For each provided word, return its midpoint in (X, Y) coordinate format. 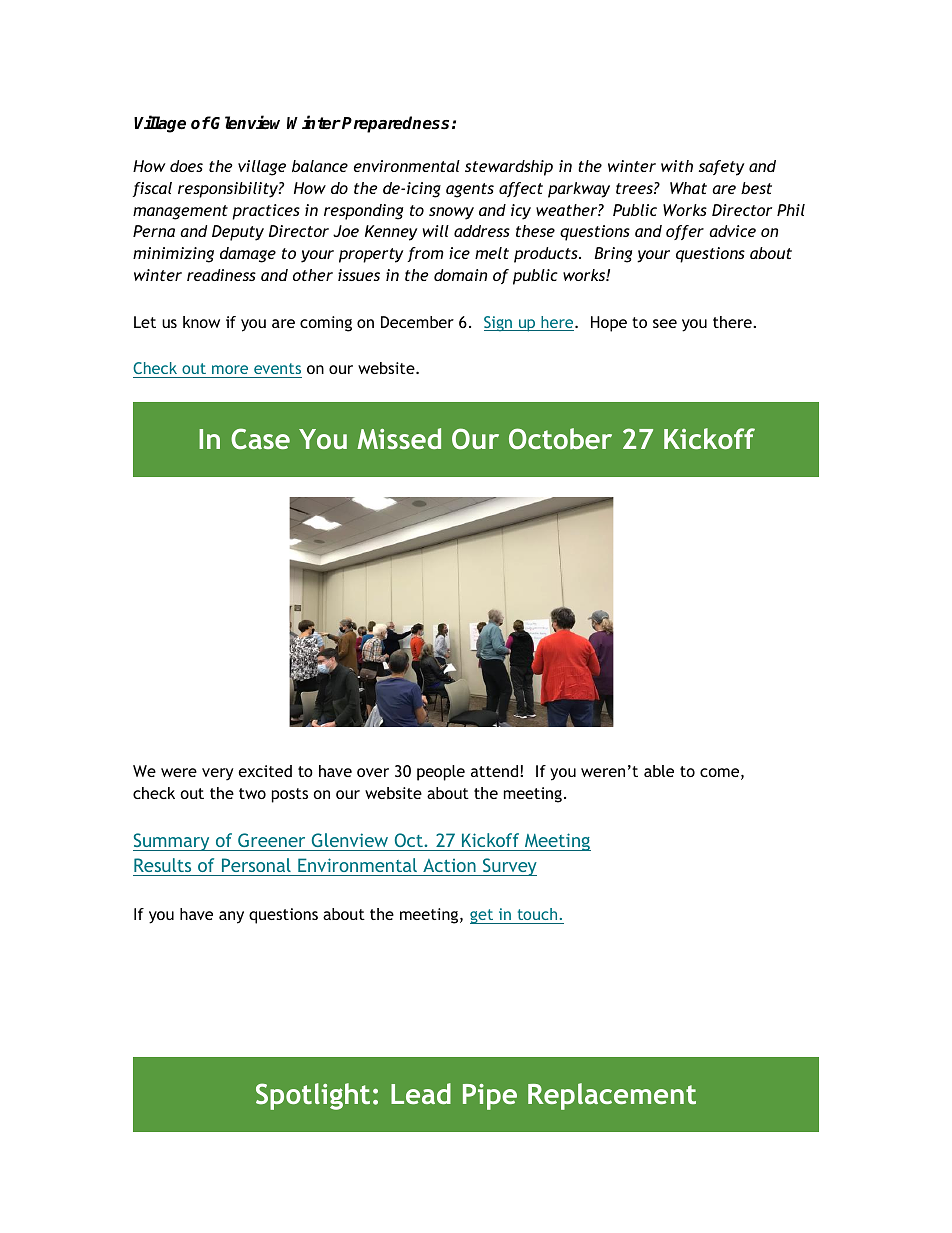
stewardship (509, 168)
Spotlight (313, 1096)
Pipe (490, 1097)
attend (494, 771)
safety (722, 168)
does (186, 166)
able (659, 771)
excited (265, 771)
